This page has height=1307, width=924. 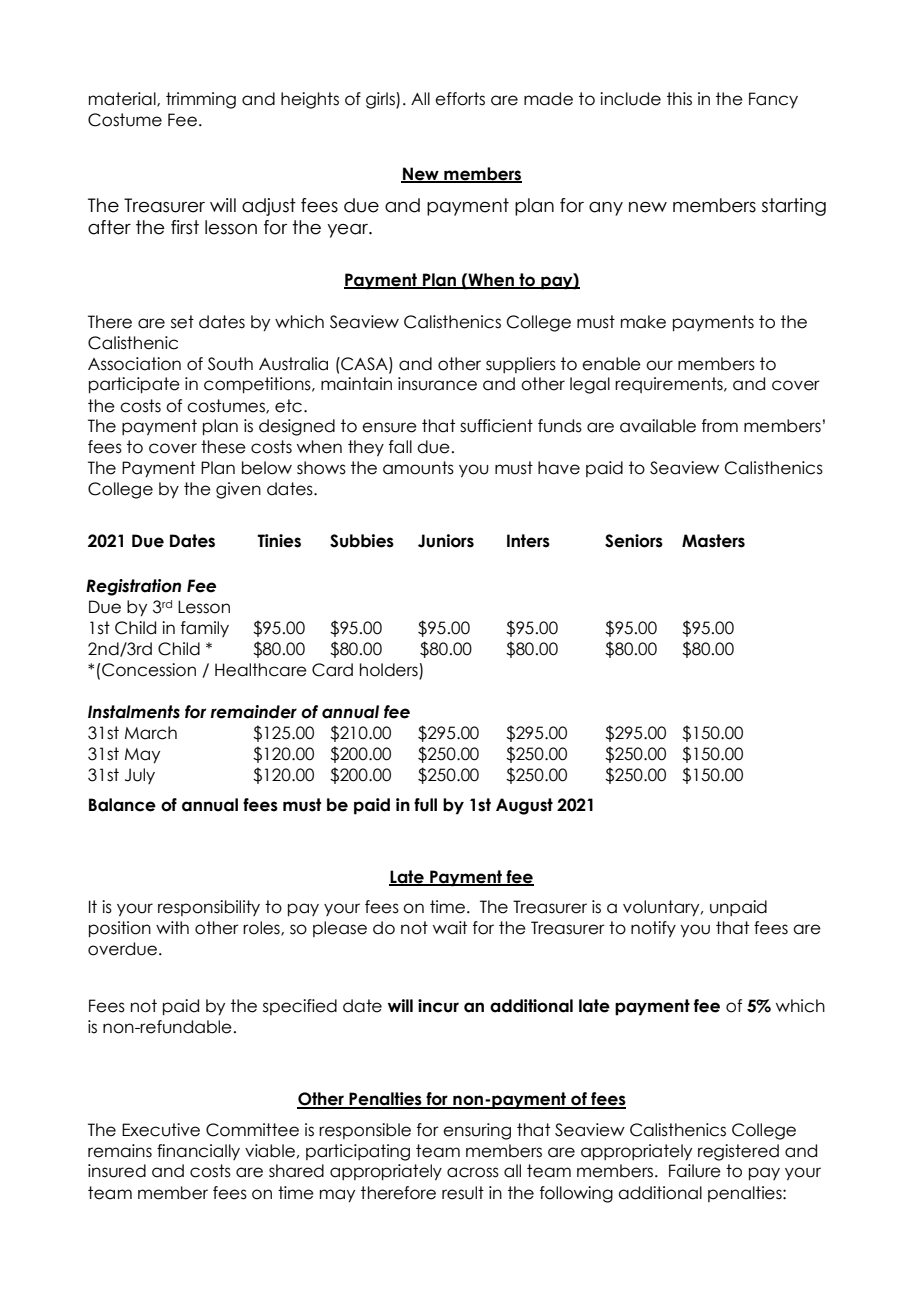 I want to click on amounts, so click(x=418, y=468).
